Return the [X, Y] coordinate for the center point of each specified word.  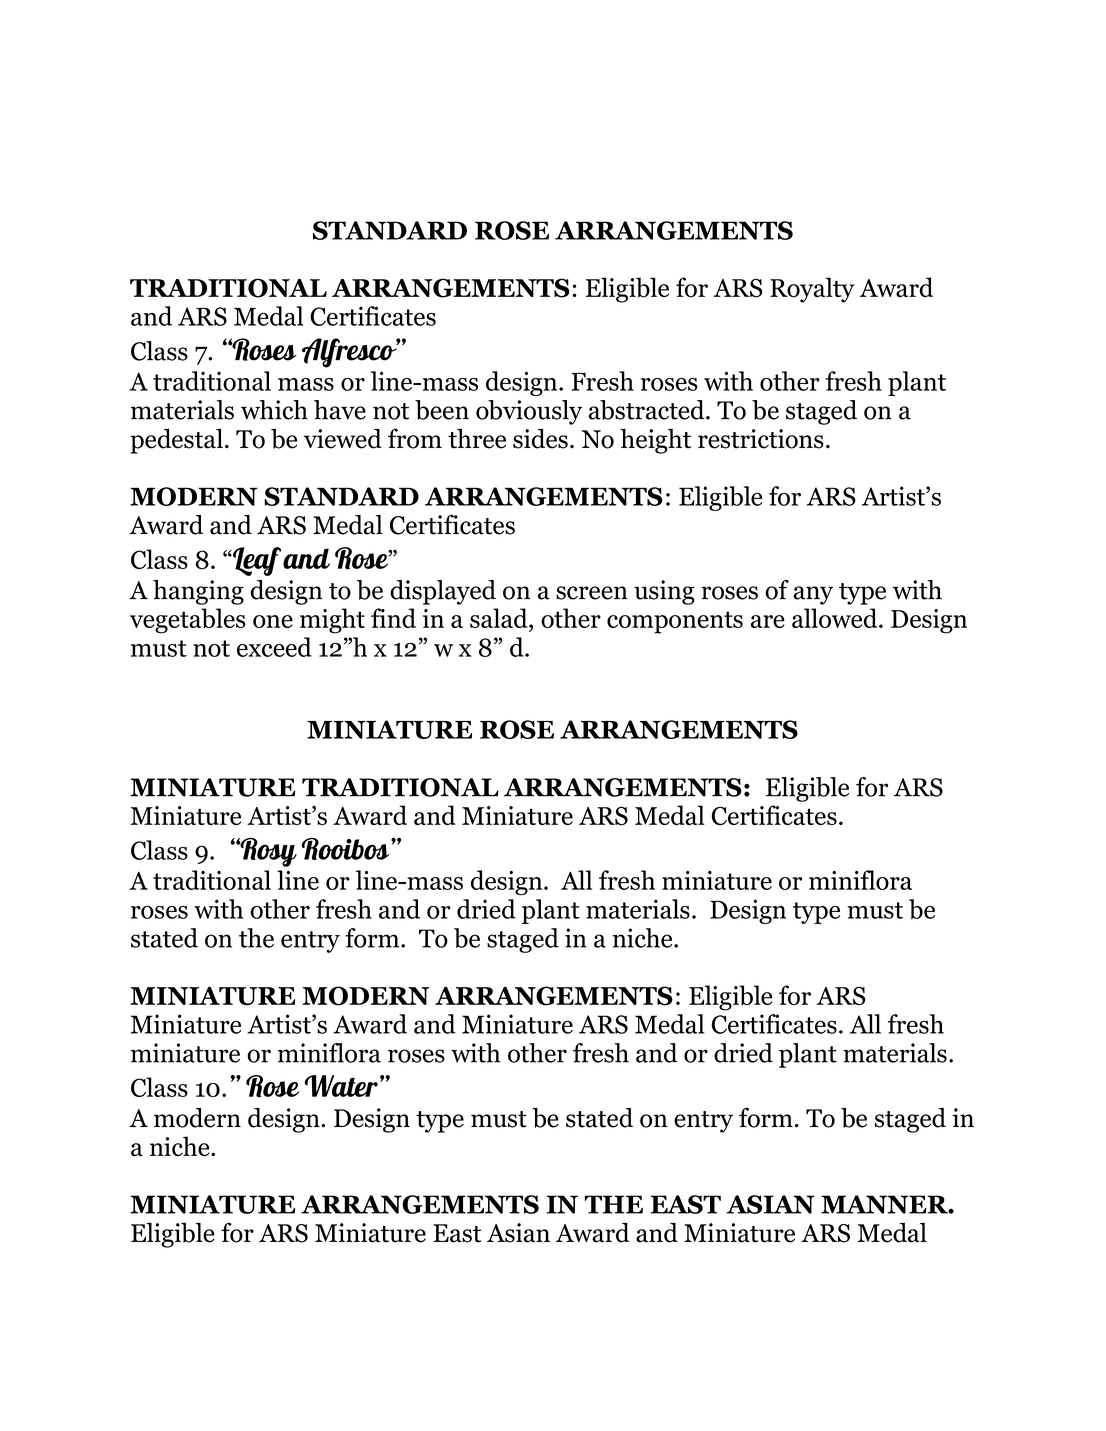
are [768, 621]
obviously [529, 412]
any [813, 595]
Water [341, 1086]
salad [500, 618]
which [274, 410]
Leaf [256, 561]
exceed [274, 647]
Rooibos [346, 849]
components [675, 622]
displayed [443, 592]
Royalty [812, 290]
